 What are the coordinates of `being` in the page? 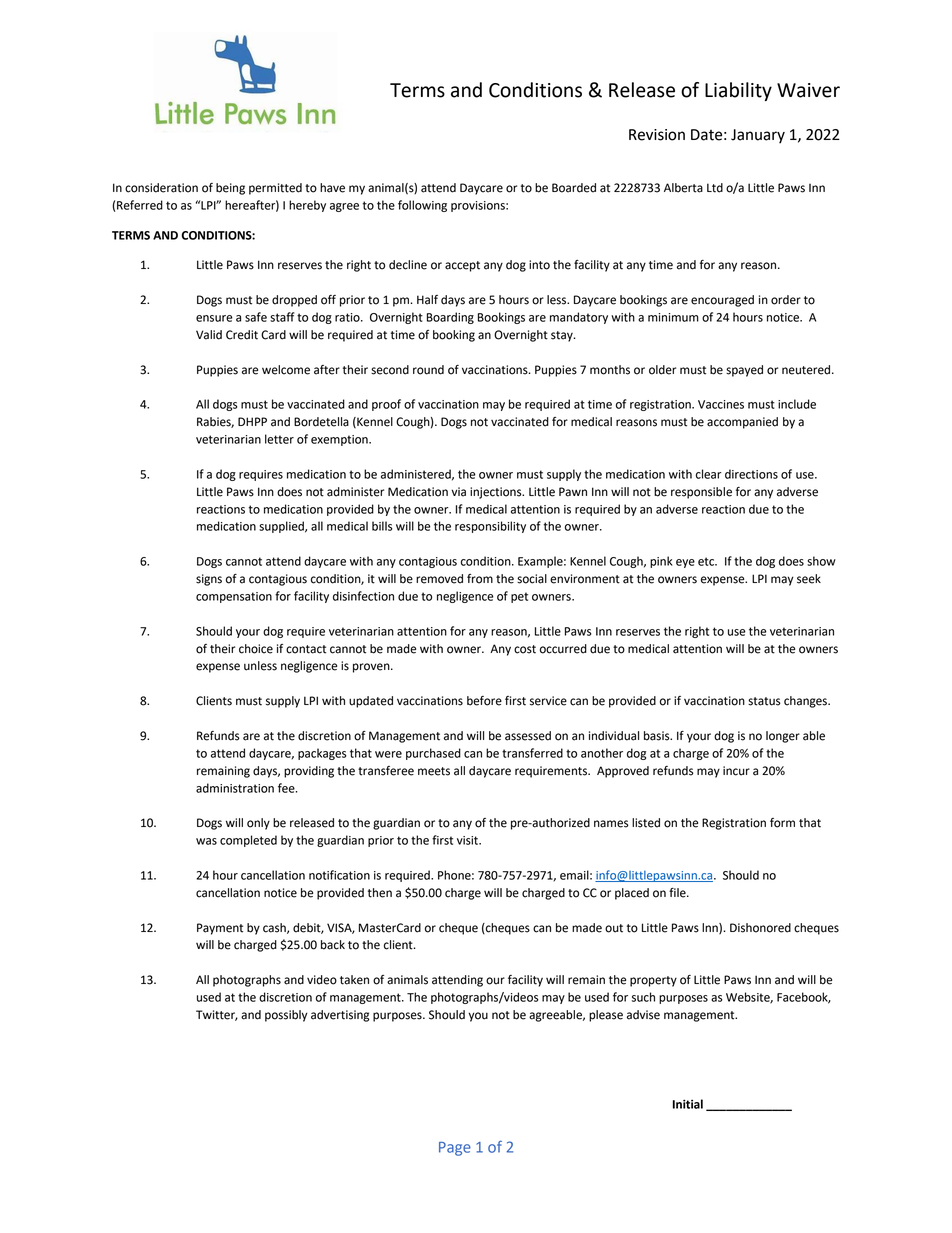 It's located at (230, 189).
